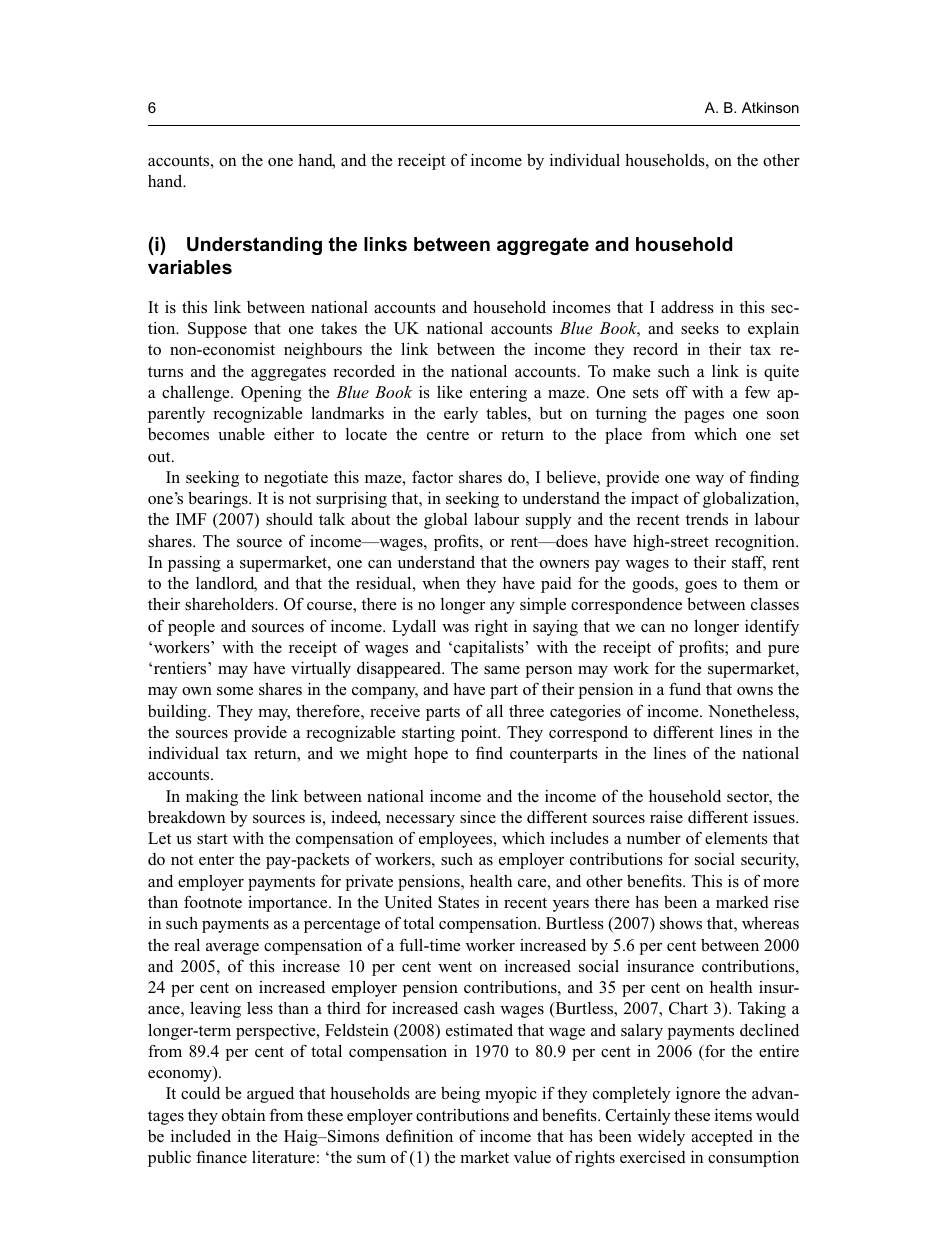 Image resolution: width=952 pixels, height=1240 pixels. I want to click on way, so click(710, 481).
